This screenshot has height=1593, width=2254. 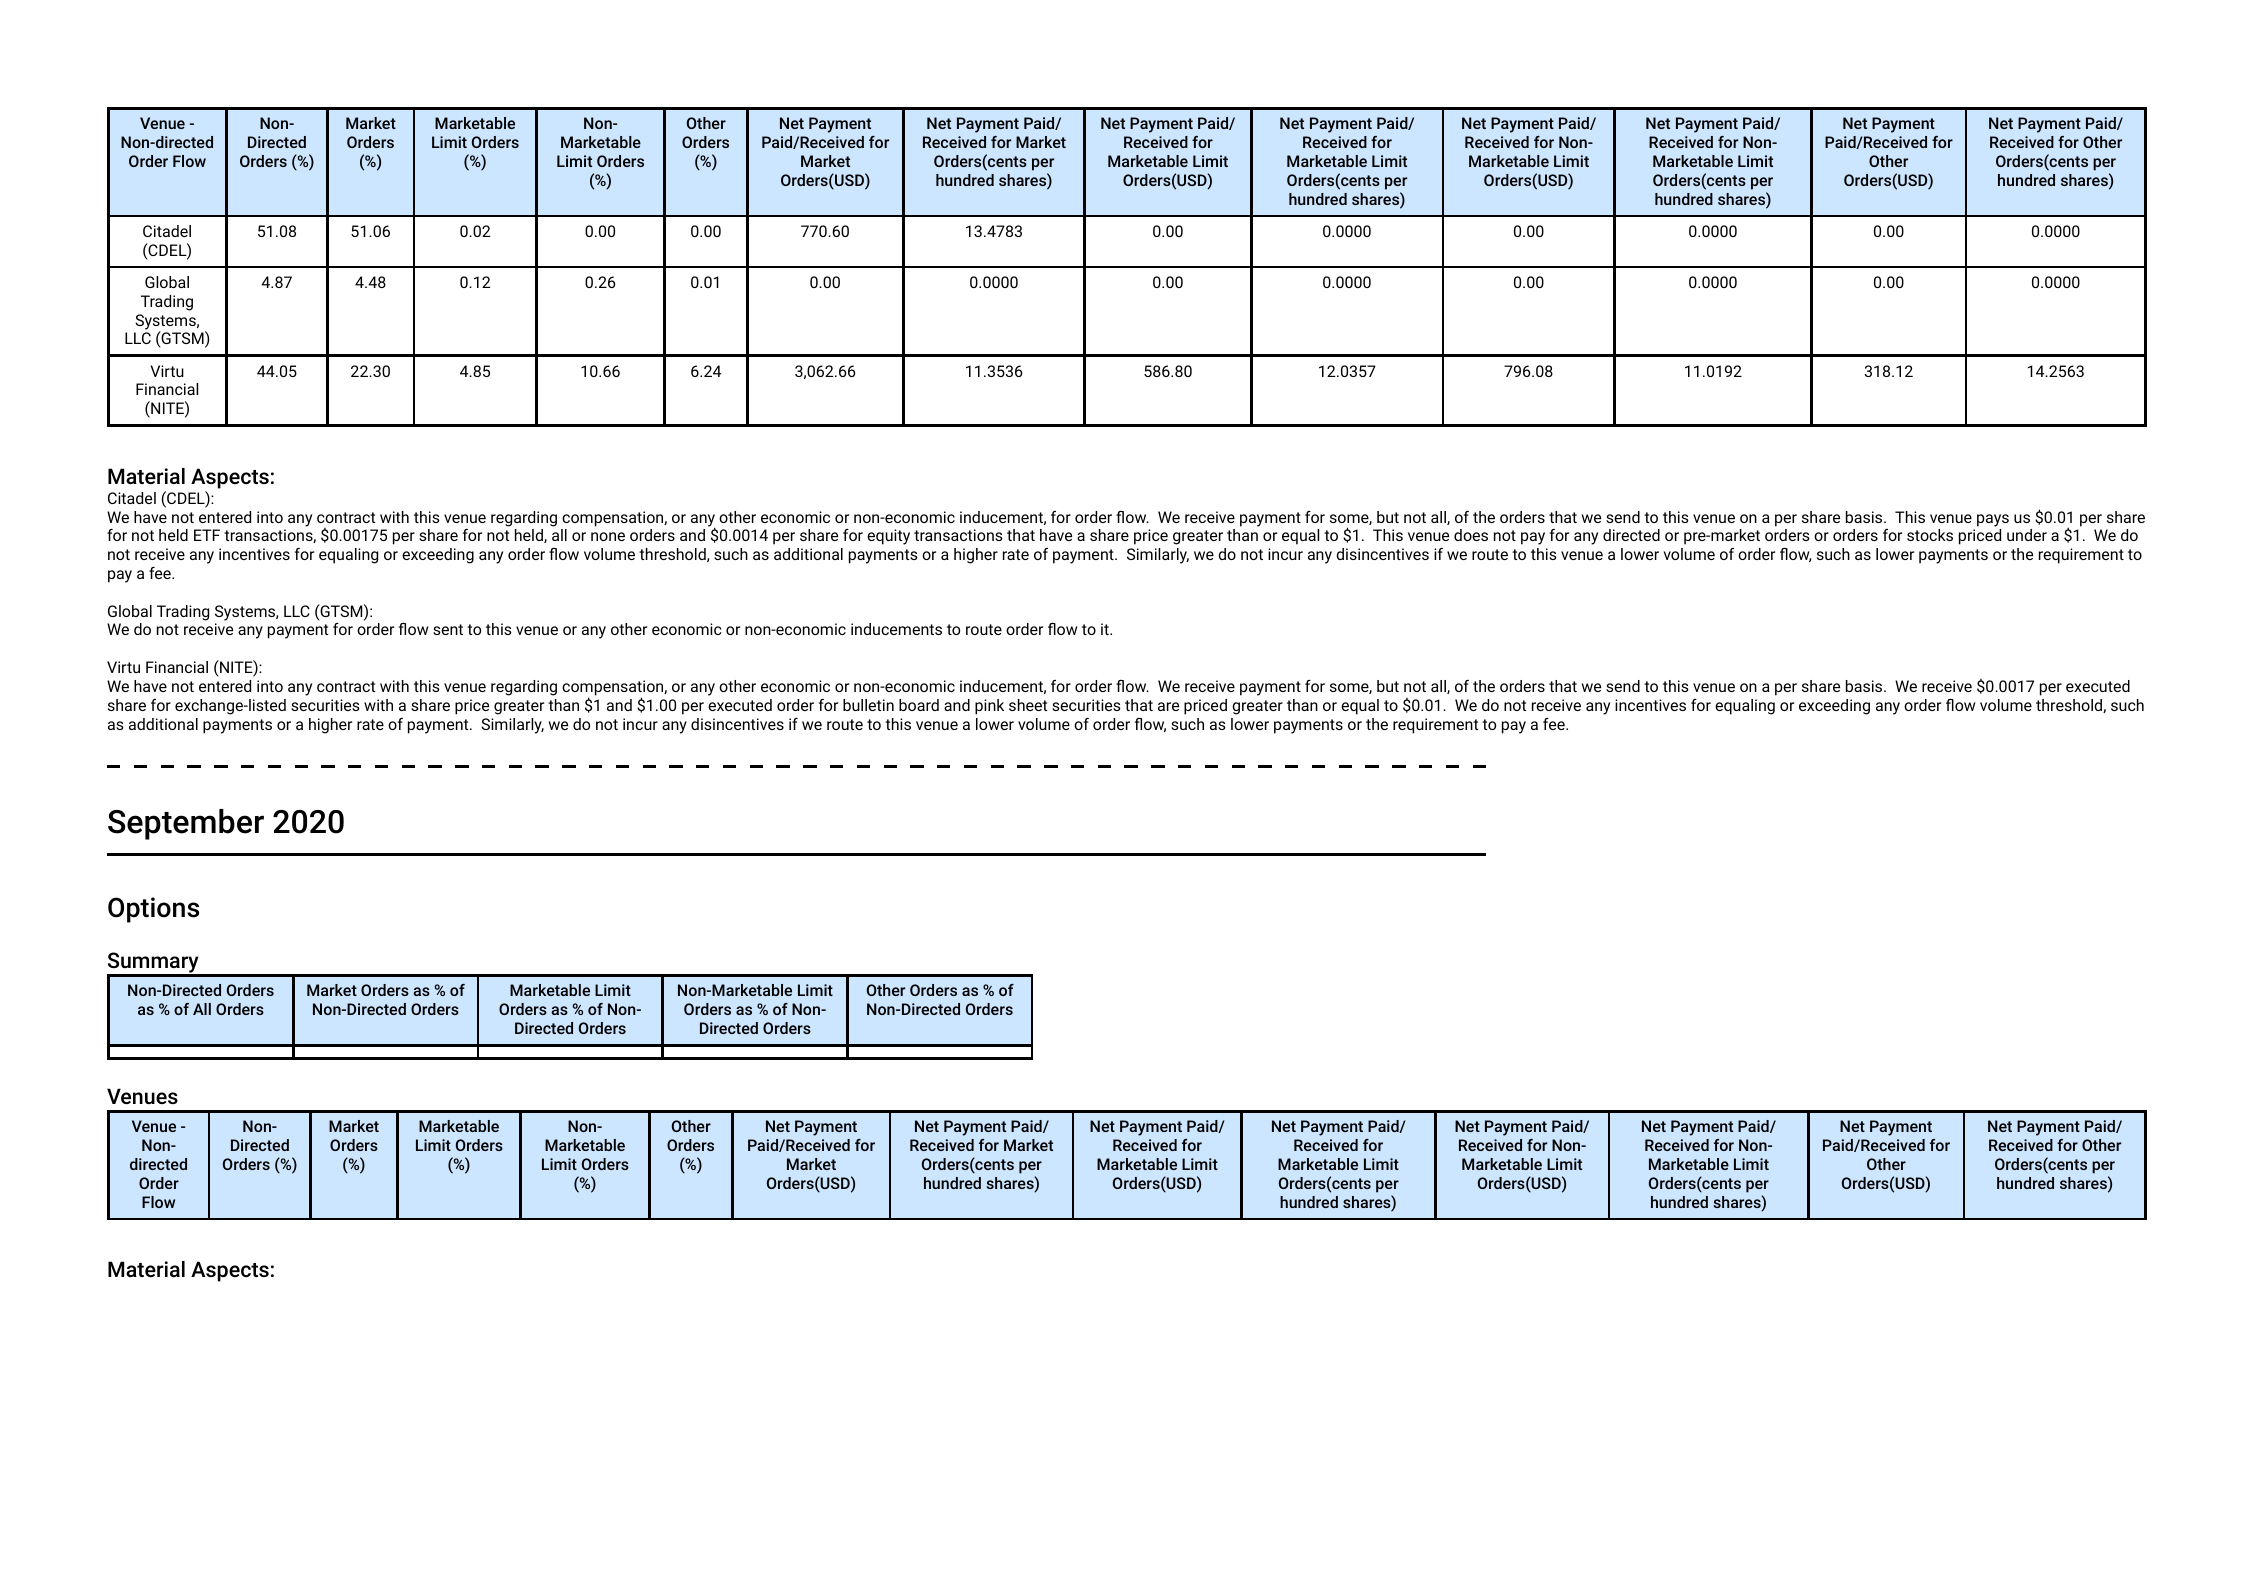 What do you see at coordinates (919, 705) in the screenshot?
I see `board` at bounding box center [919, 705].
